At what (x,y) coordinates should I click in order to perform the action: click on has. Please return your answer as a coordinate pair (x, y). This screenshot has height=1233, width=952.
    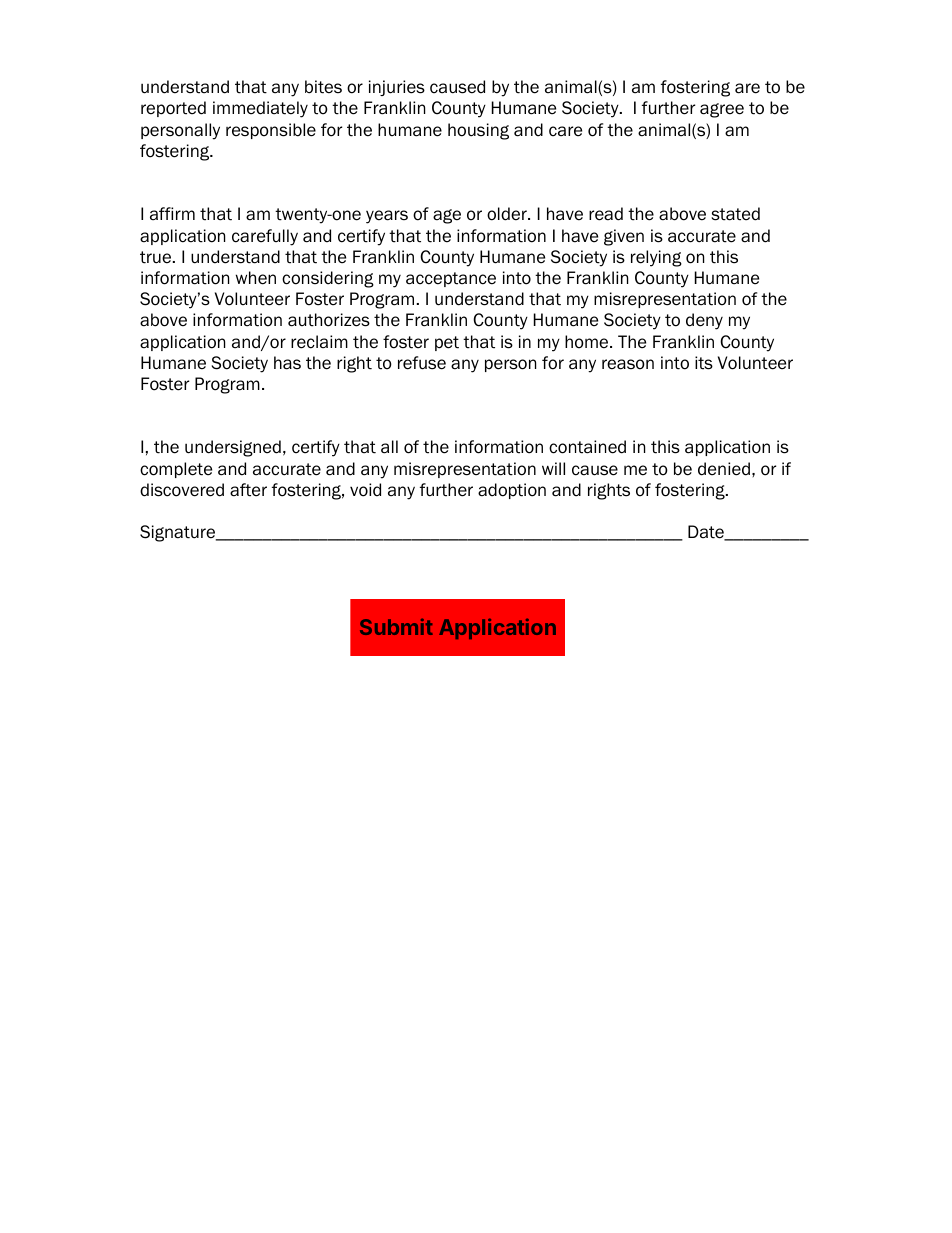
    Looking at the image, I should click on (287, 363).
